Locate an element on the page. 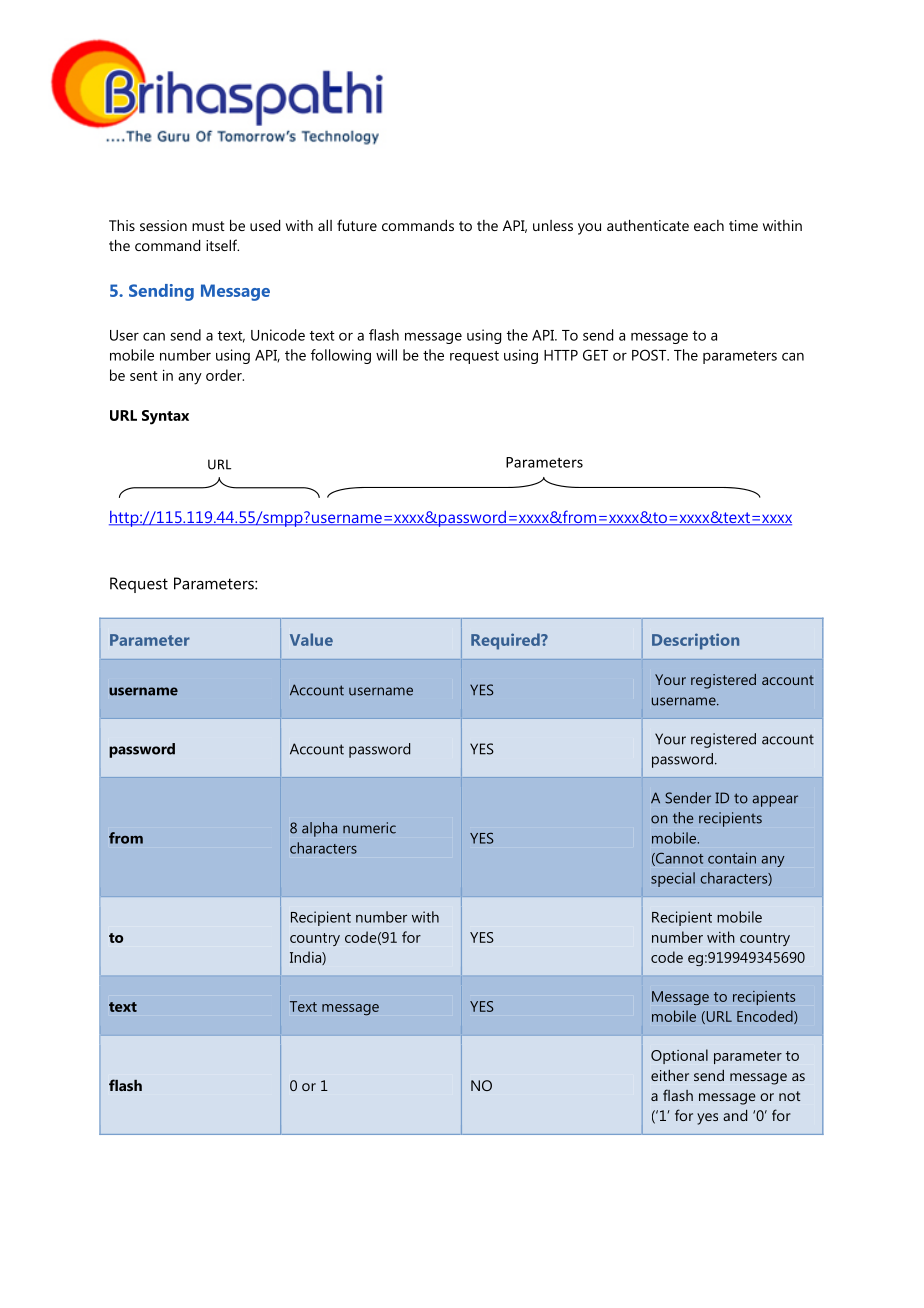 The width and height of the image is (924, 1308). either is located at coordinates (670, 1075).
